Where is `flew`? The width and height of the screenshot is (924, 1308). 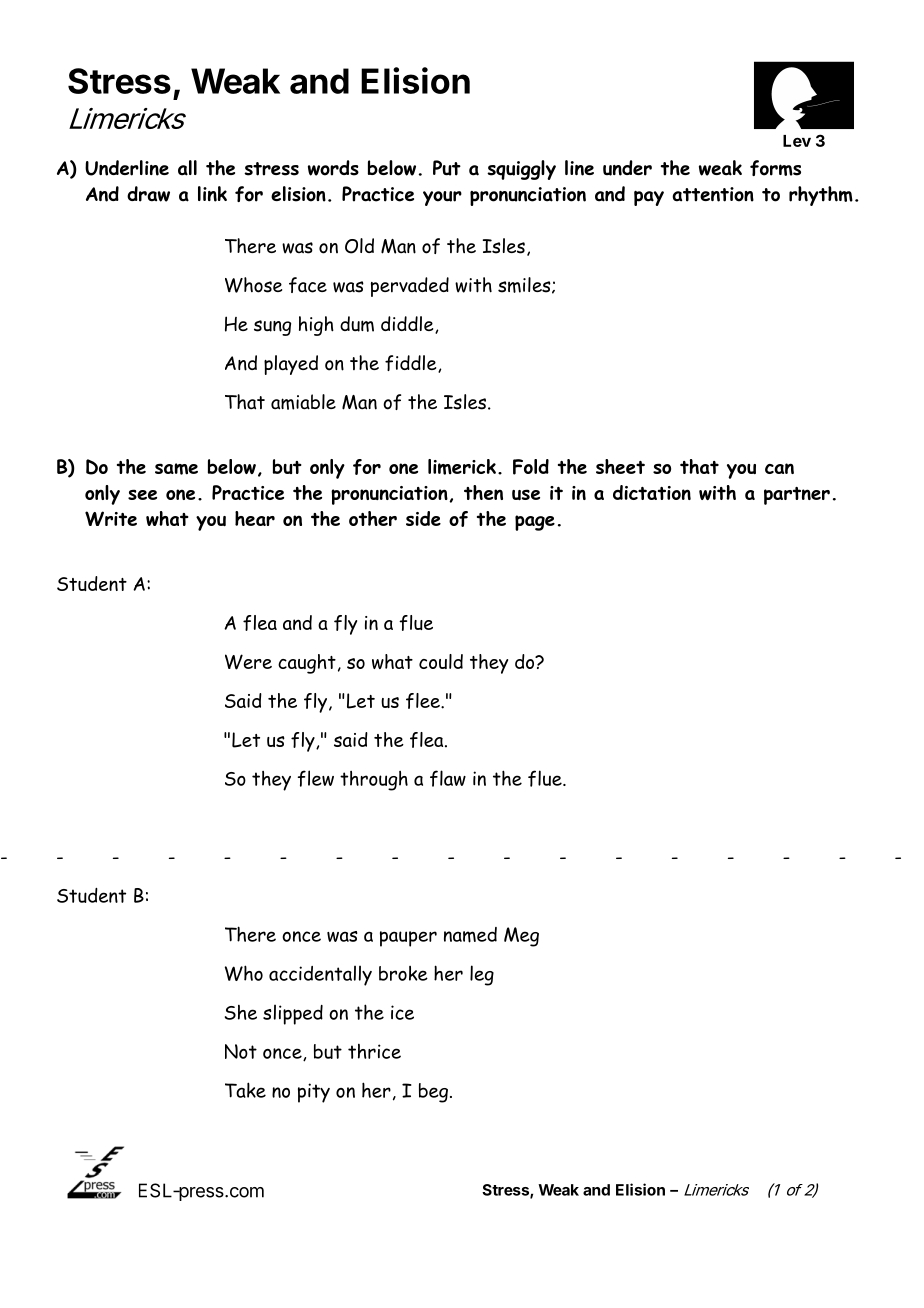 flew is located at coordinates (316, 778).
